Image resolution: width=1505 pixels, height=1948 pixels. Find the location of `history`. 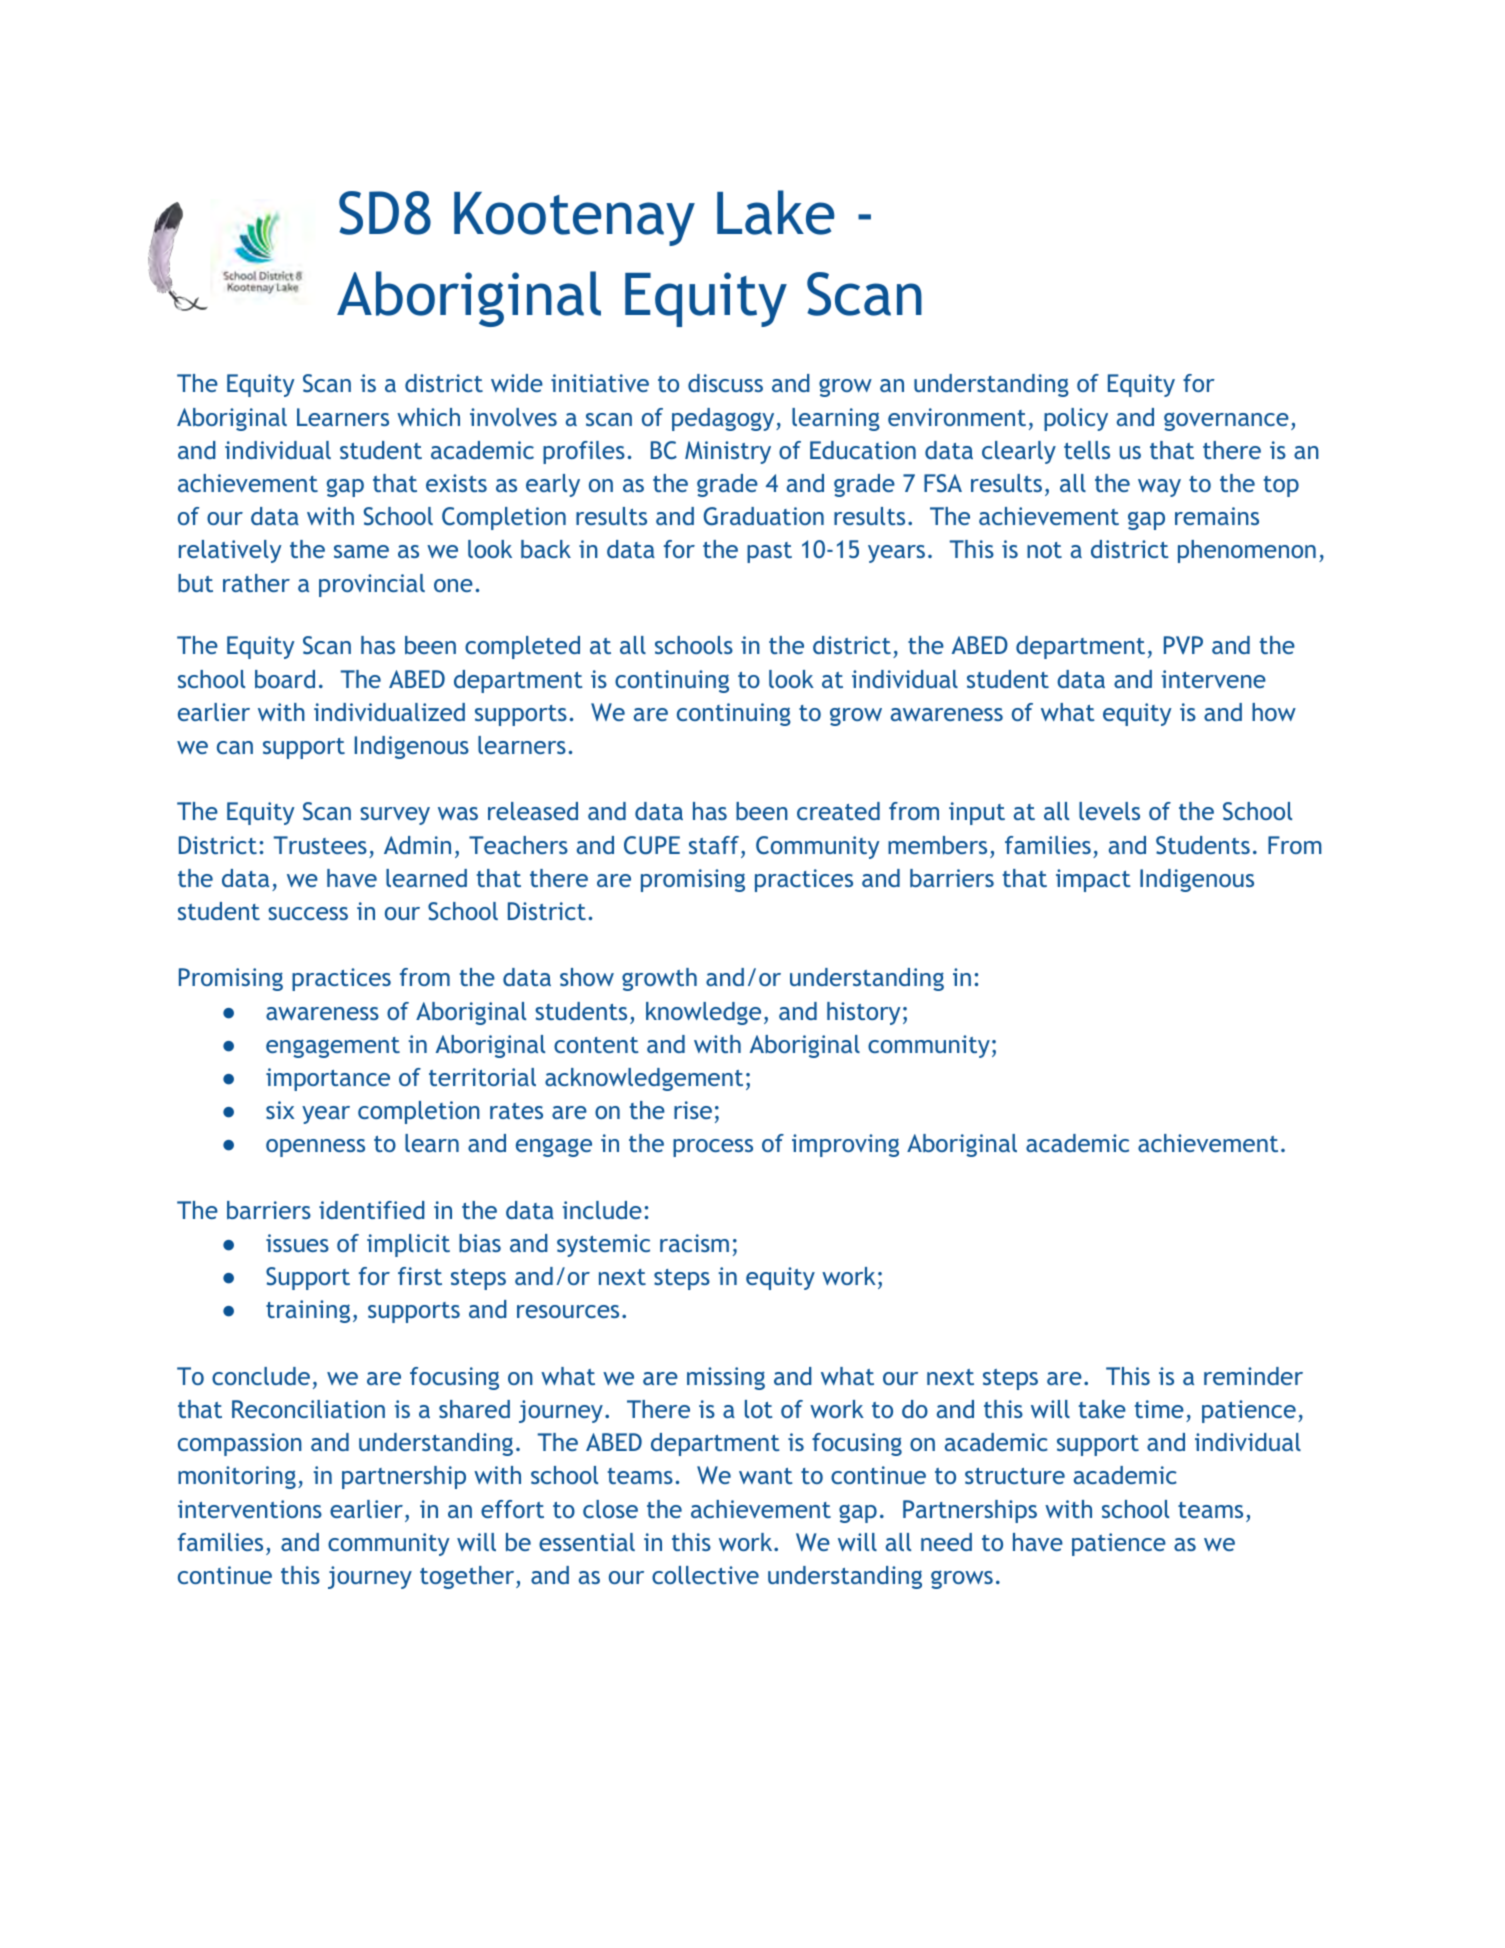

history is located at coordinates (864, 1013).
